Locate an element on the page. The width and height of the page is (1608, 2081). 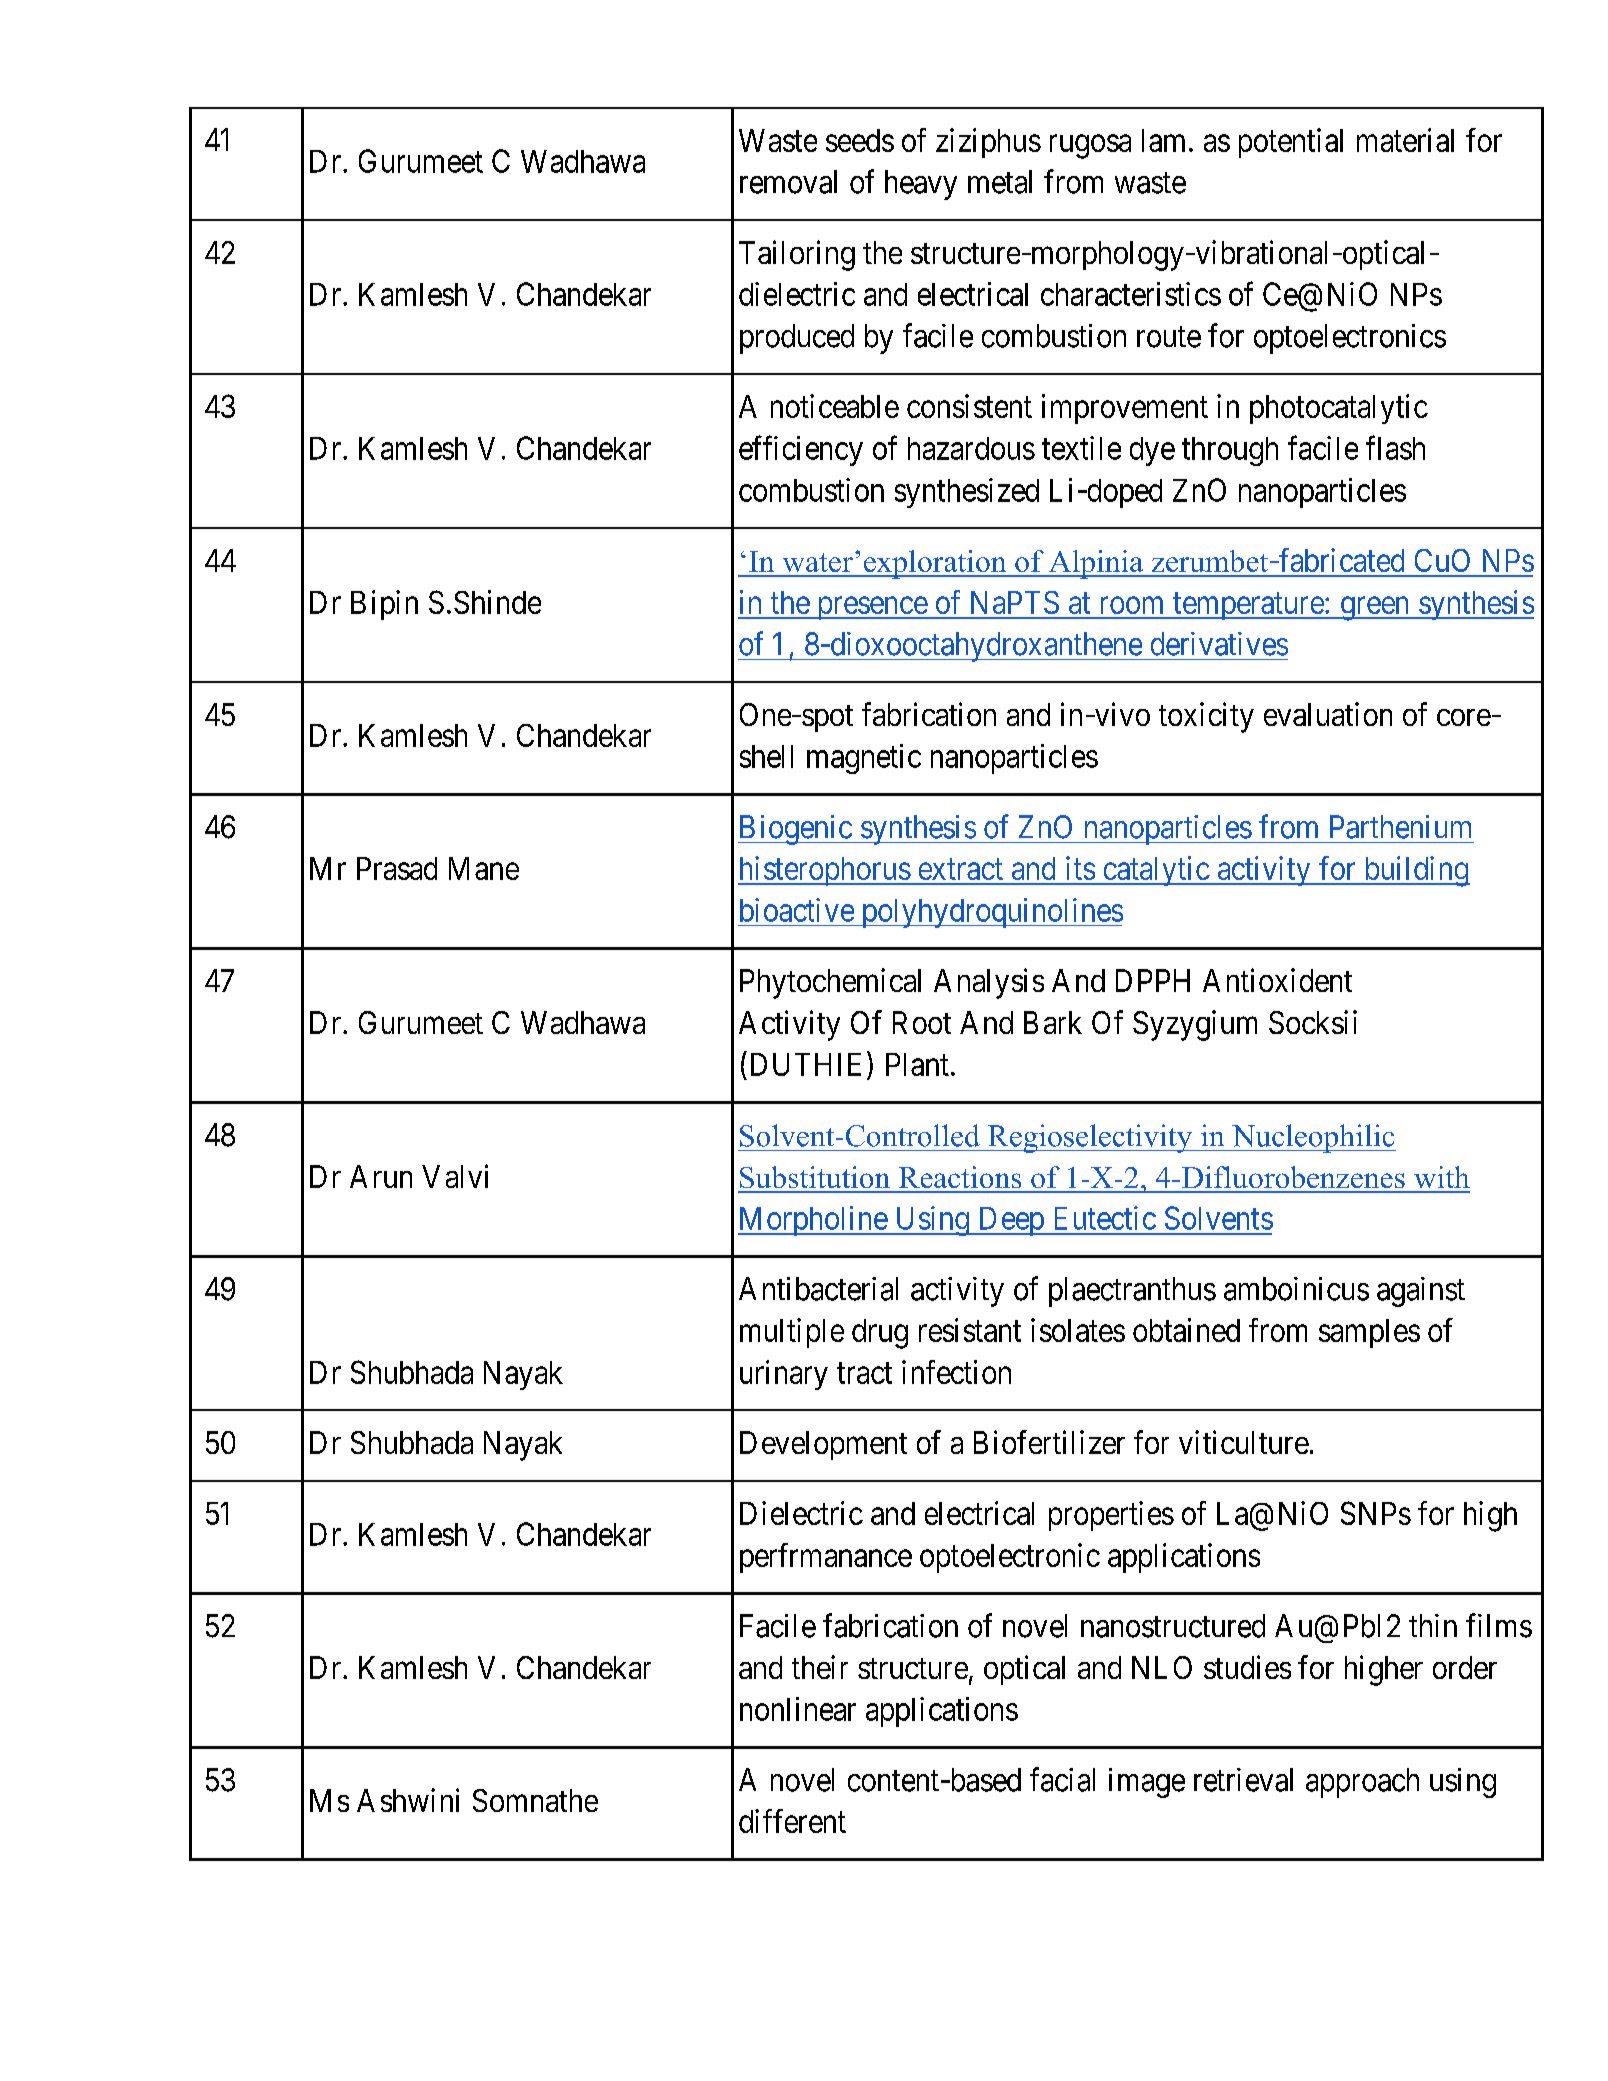
facial is located at coordinates (1062, 1779).
